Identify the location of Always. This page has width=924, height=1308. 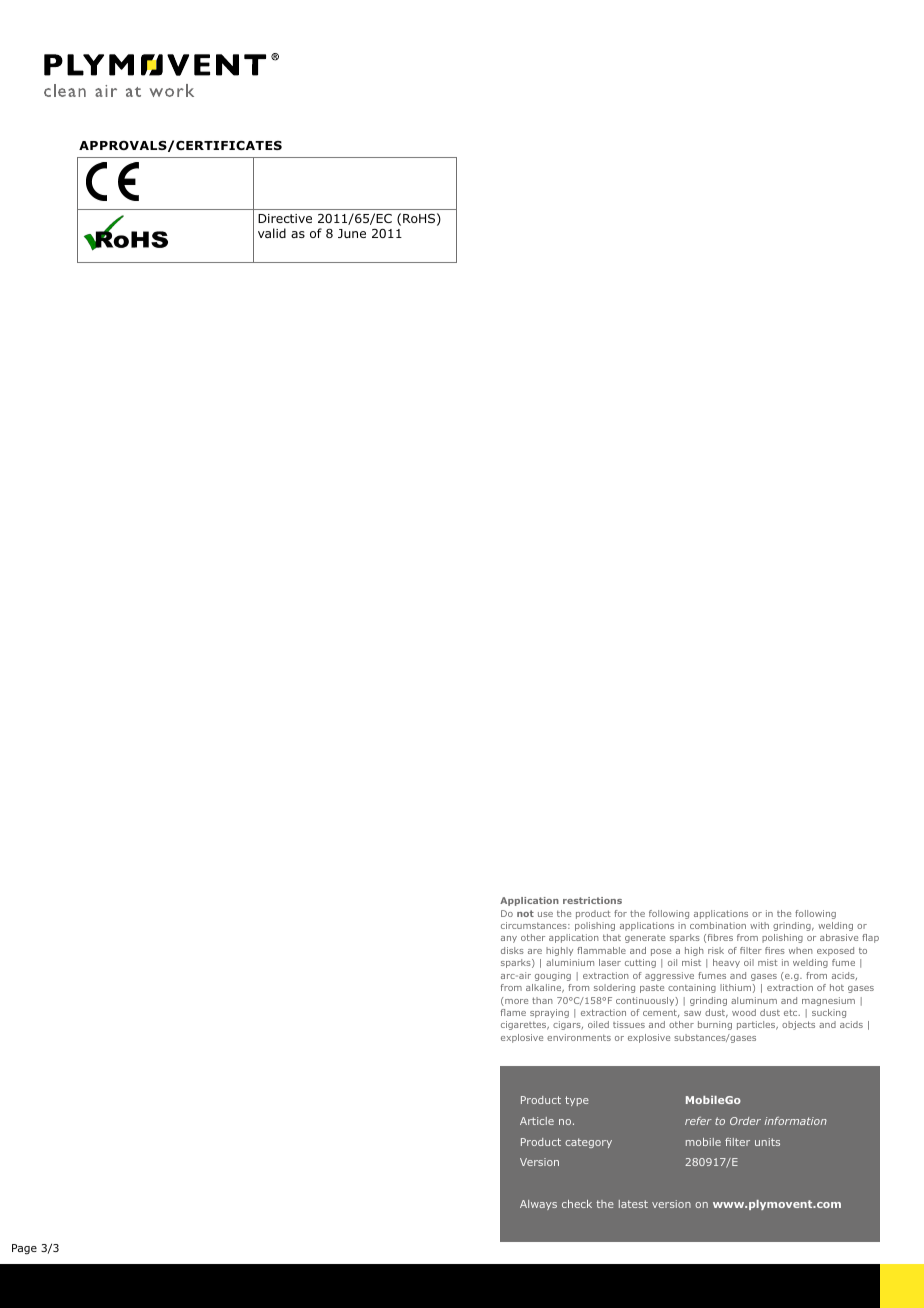
(538, 1205).
